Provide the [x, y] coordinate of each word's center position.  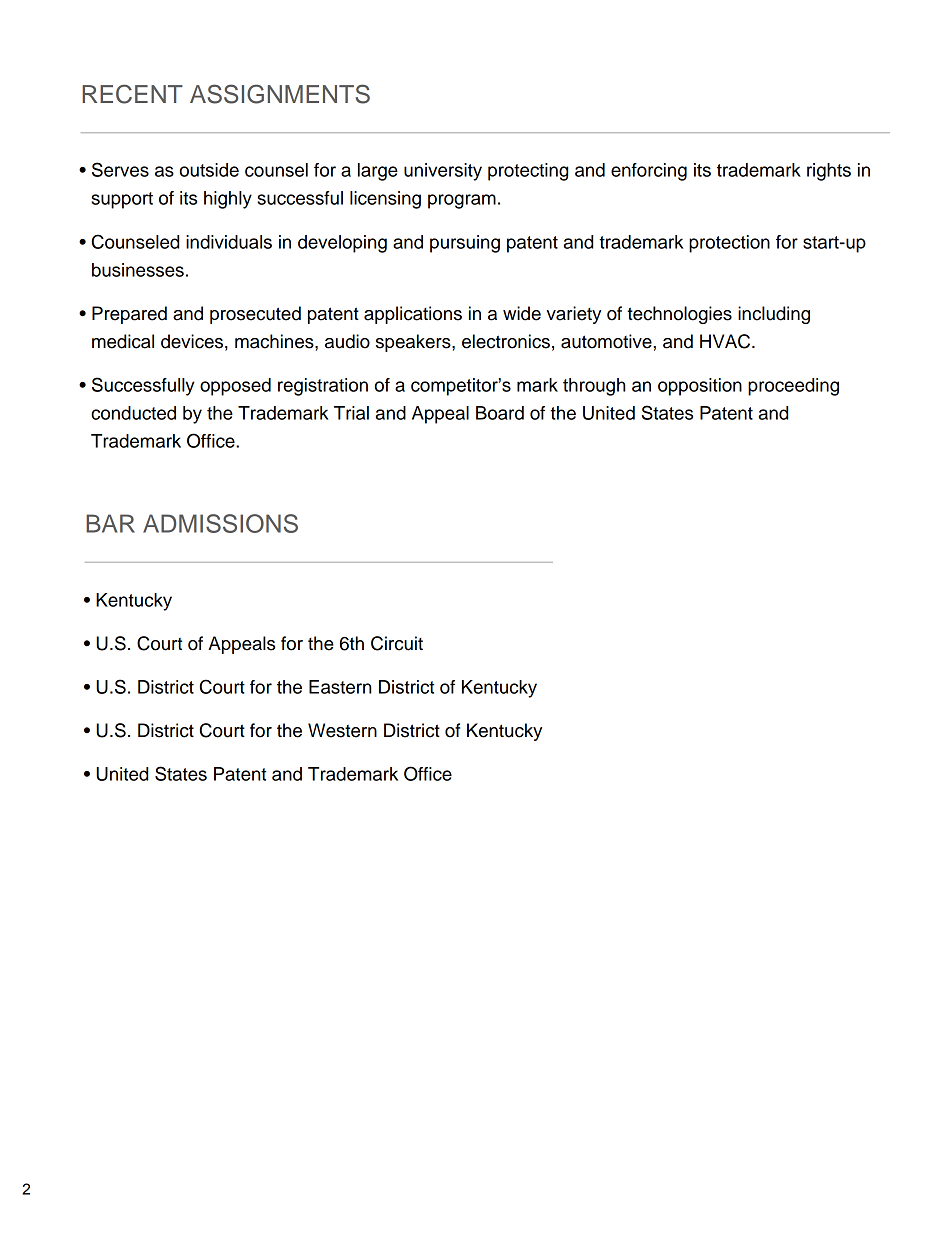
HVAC [726, 341]
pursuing [465, 244]
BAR [110, 523]
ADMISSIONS [220, 523]
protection [729, 244]
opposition [700, 387]
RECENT [132, 94]
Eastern [340, 687]
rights [829, 172]
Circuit [397, 643]
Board [500, 413]
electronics [506, 341]
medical [123, 341]
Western [342, 730]
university [443, 172]
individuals [229, 242]
